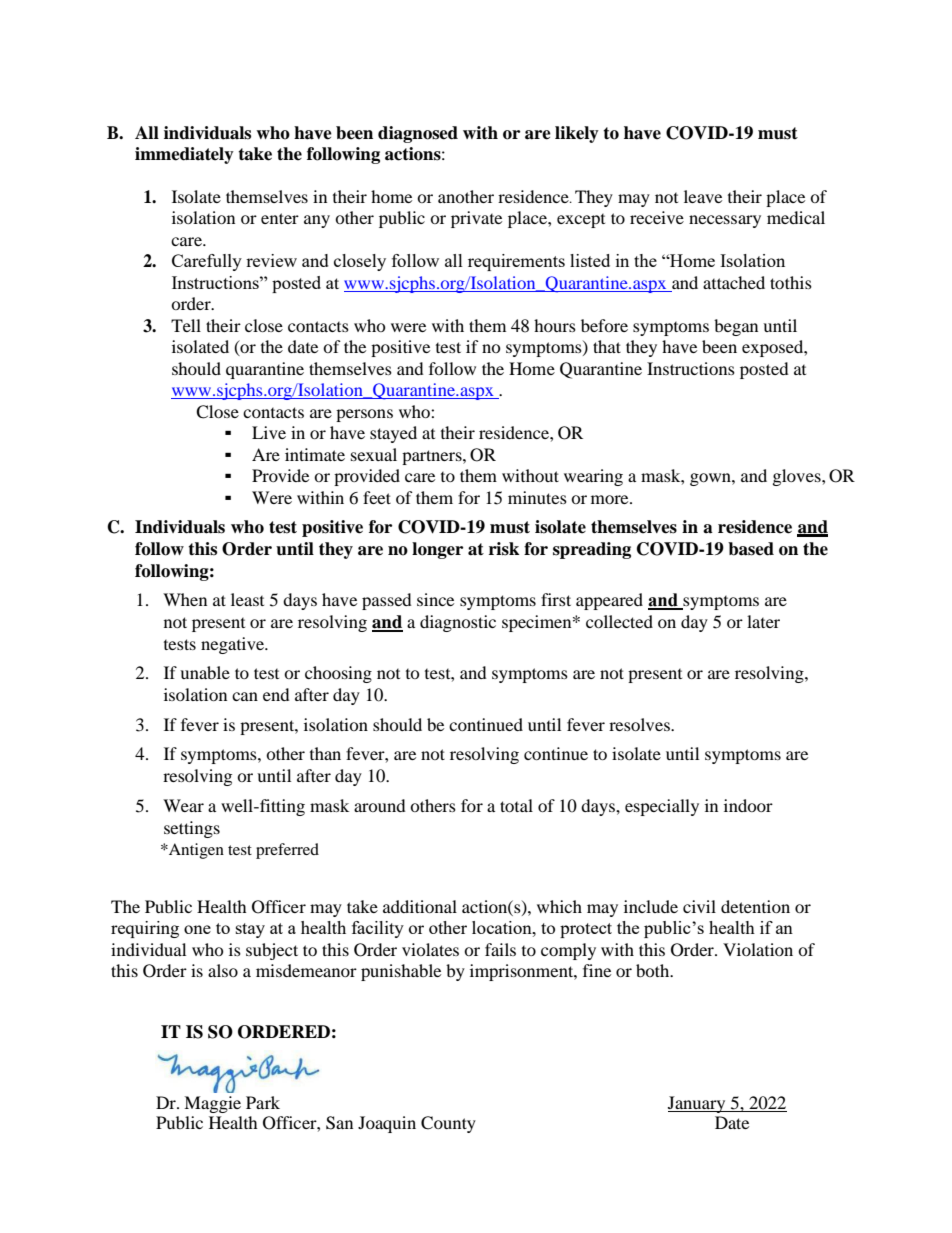 The width and height of the document is (952, 1233). Describe the element at coordinates (184, 155) in the document. I see `immediately` at that location.
